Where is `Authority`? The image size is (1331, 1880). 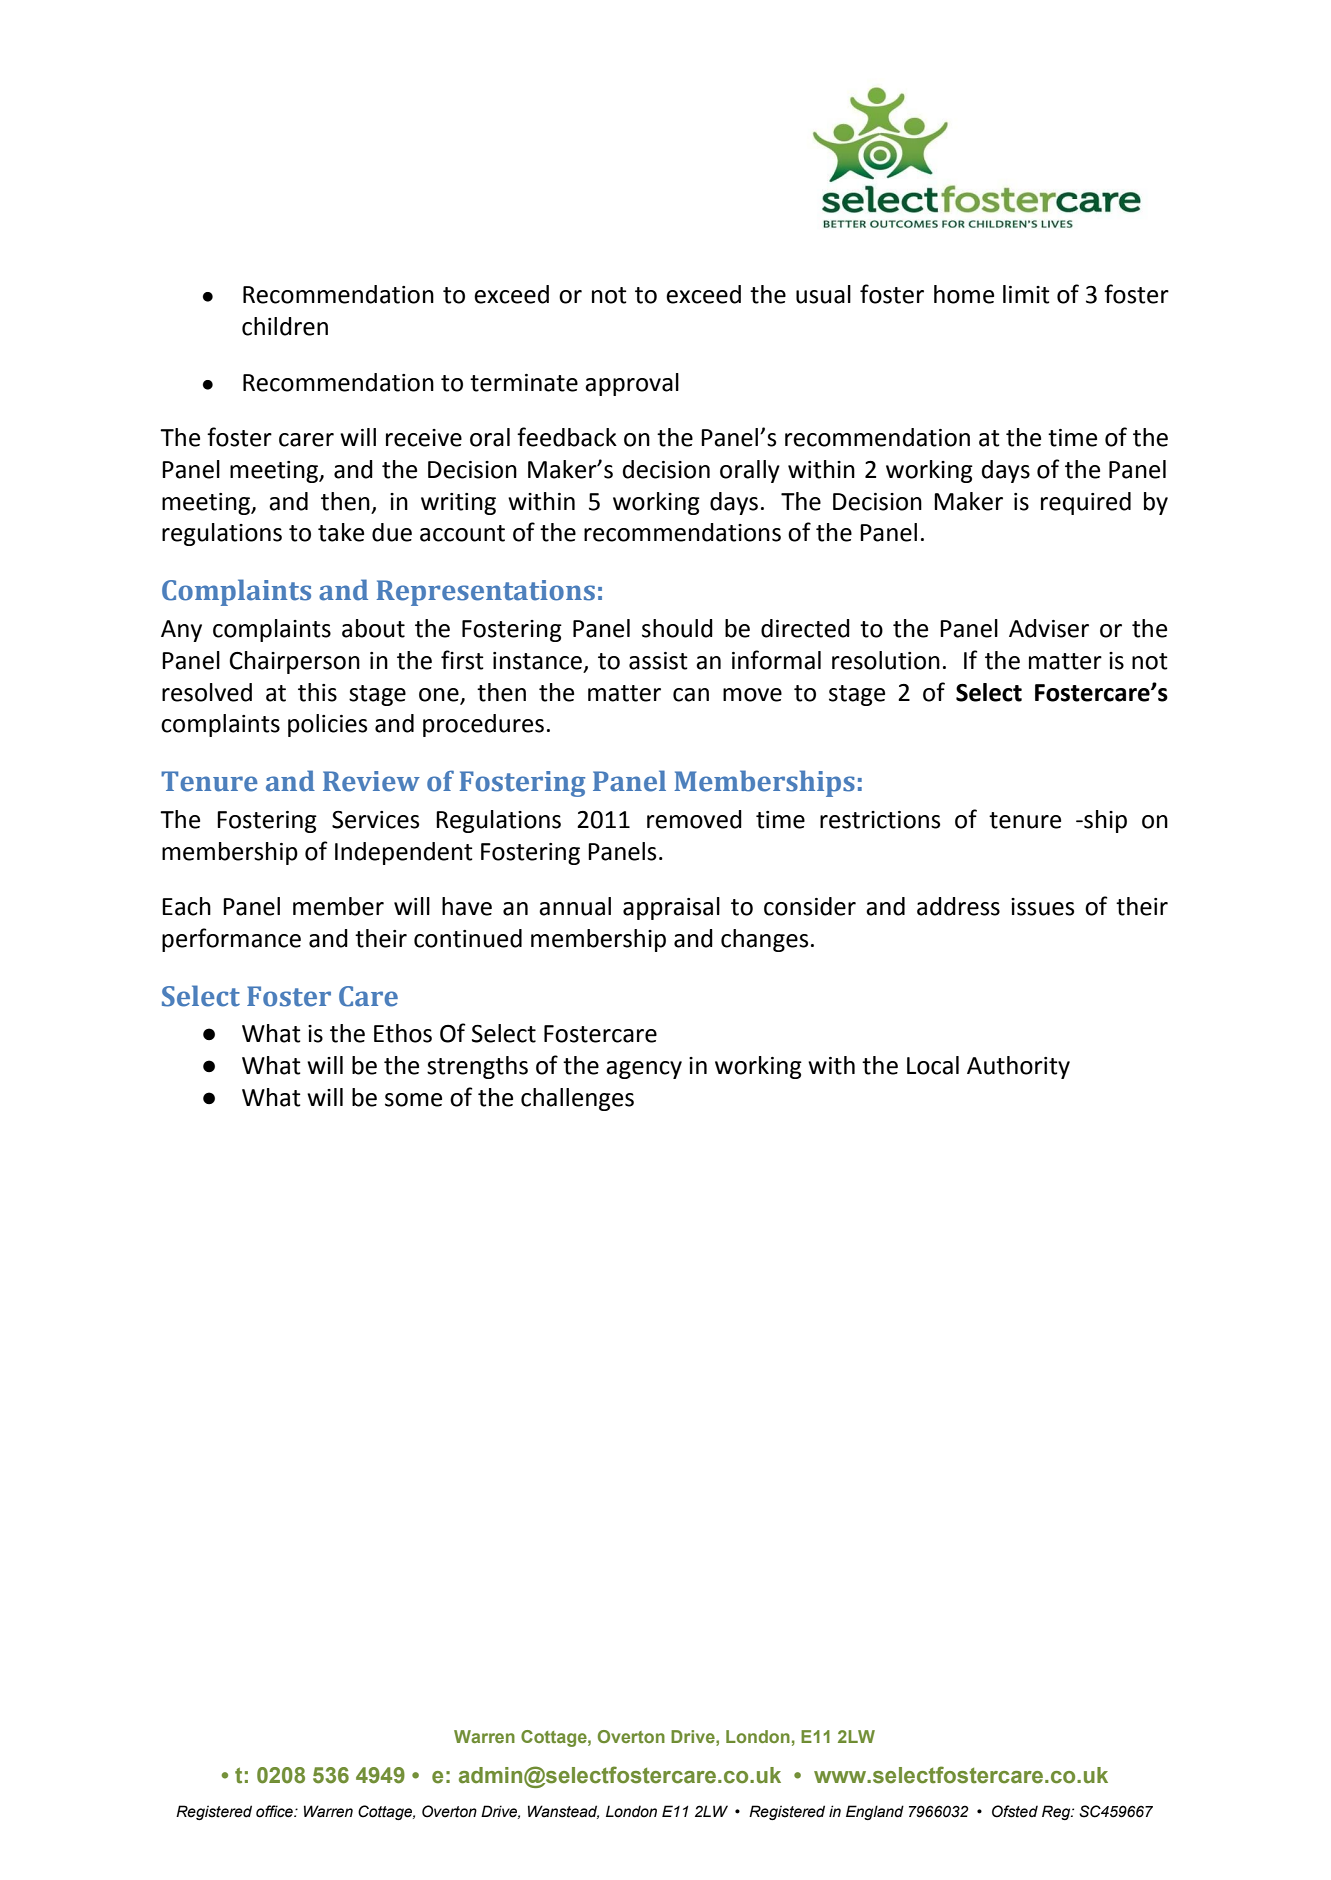
Authority is located at coordinates (1018, 1067).
